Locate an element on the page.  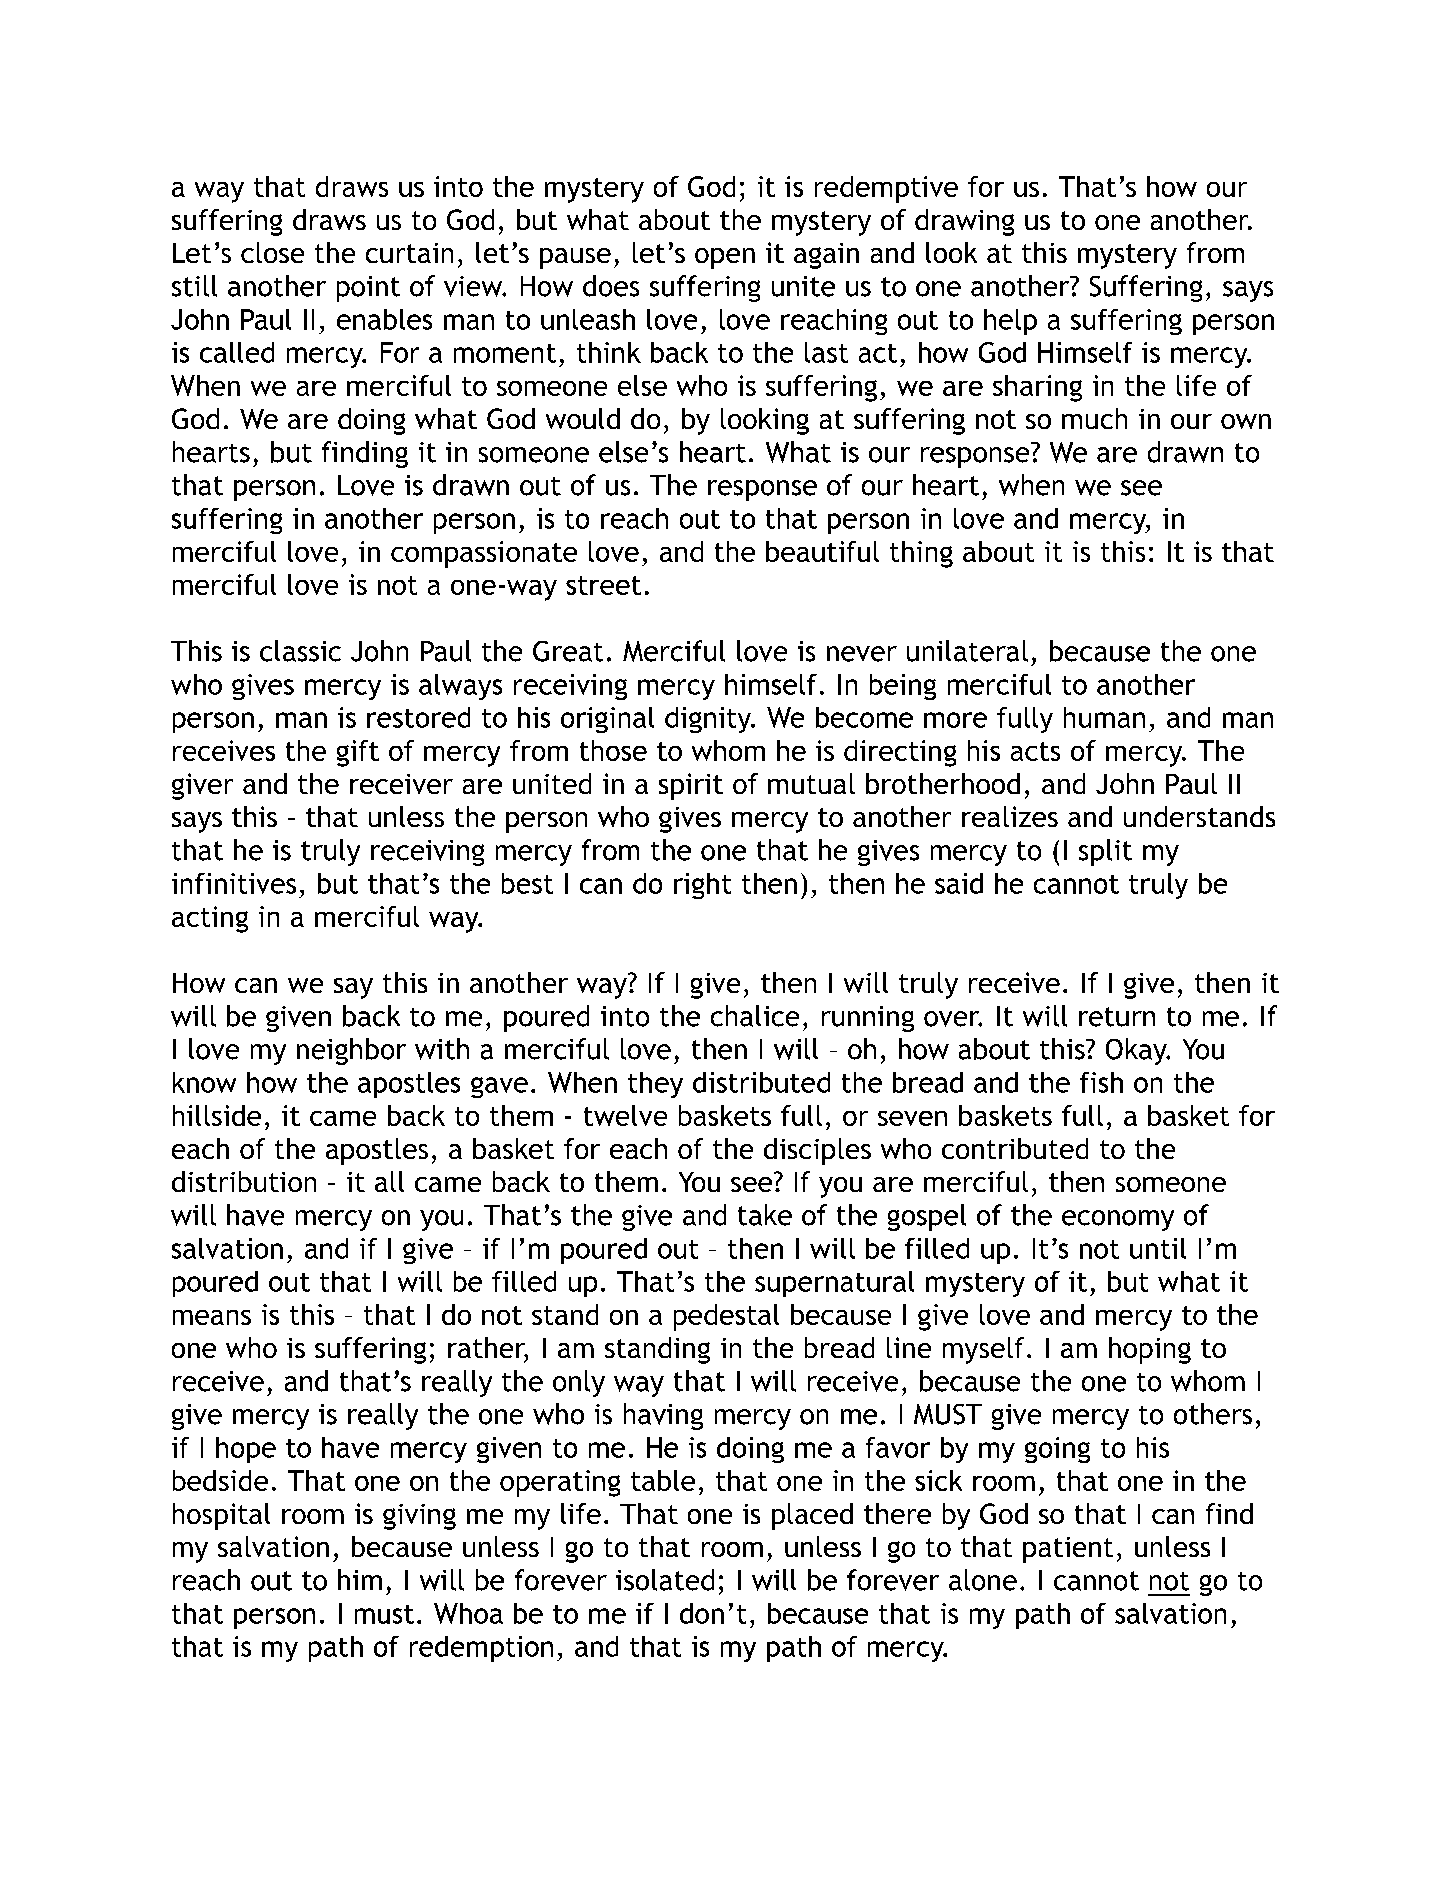
unilateral is located at coordinates (967, 651).
